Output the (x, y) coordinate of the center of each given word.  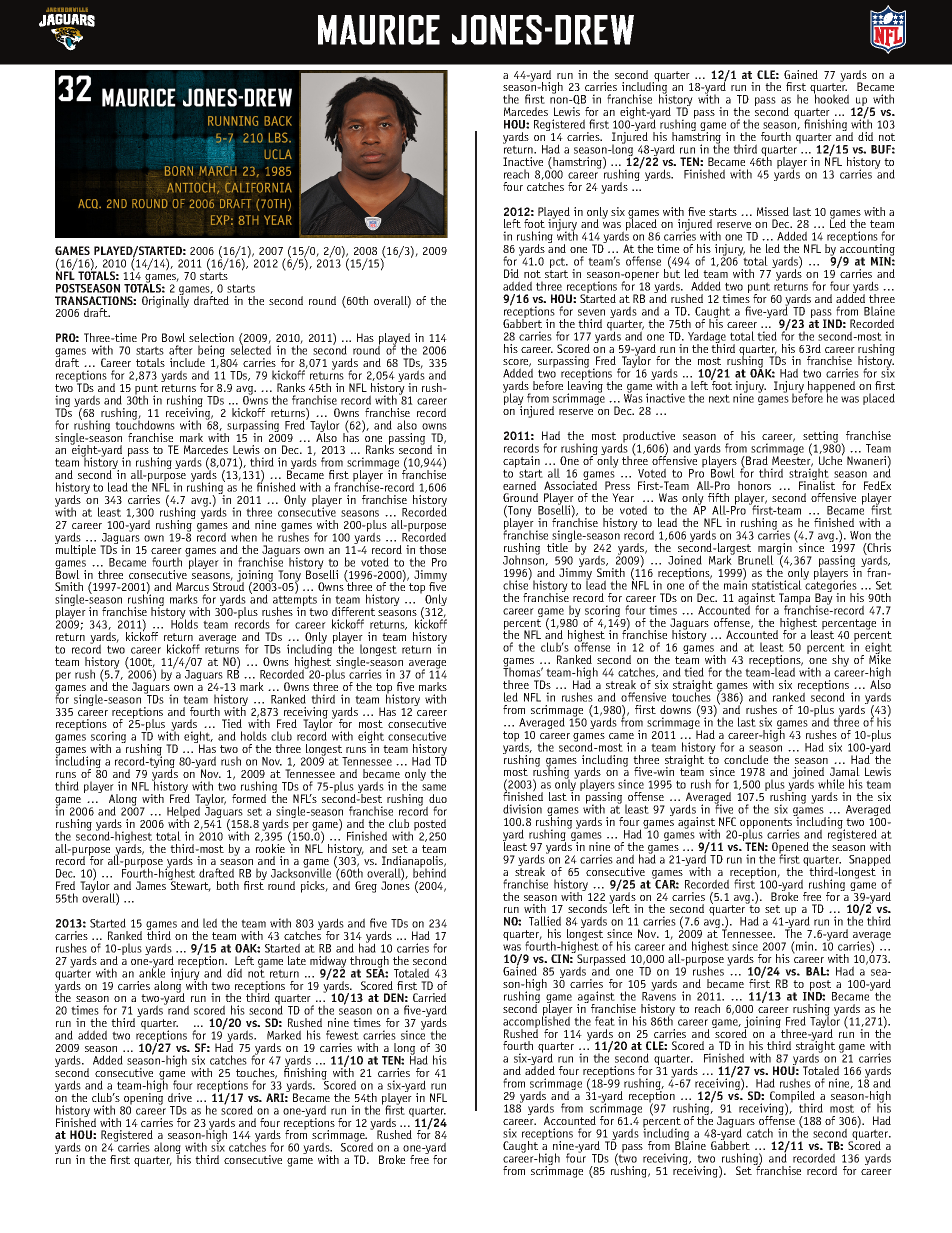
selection (211, 337)
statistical (778, 584)
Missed (773, 211)
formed (249, 798)
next (719, 398)
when (244, 537)
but (671, 272)
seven (591, 312)
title (558, 546)
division (522, 809)
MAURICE (379, 30)
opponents (766, 824)
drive (180, 1097)
